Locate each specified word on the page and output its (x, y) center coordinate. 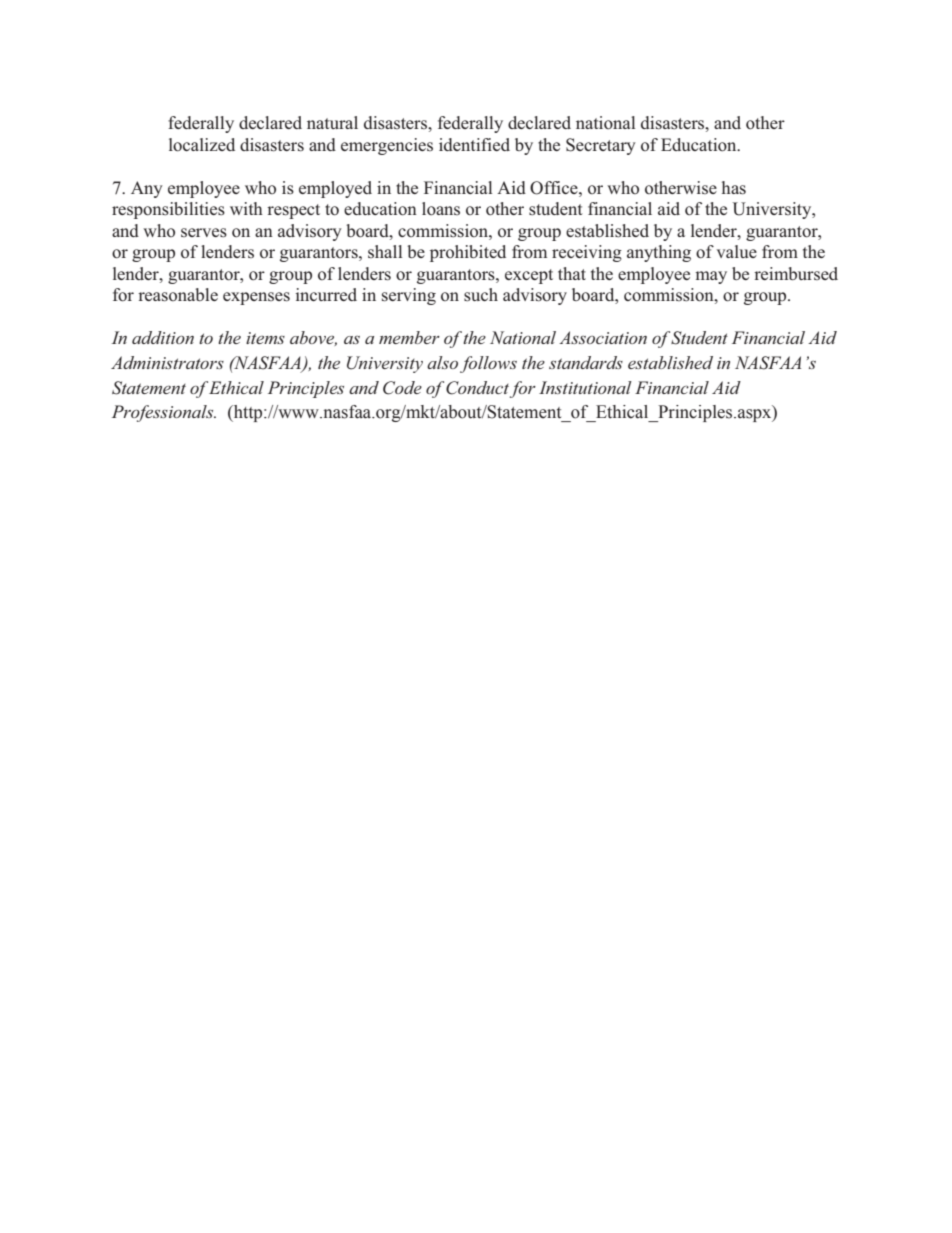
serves (204, 233)
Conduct (477, 388)
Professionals (164, 413)
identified (474, 144)
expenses (256, 298)
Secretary (601, 146)
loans (441, 209)
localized (202, 145)
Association (603, 337)
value (737, 251)
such (481, 295)
